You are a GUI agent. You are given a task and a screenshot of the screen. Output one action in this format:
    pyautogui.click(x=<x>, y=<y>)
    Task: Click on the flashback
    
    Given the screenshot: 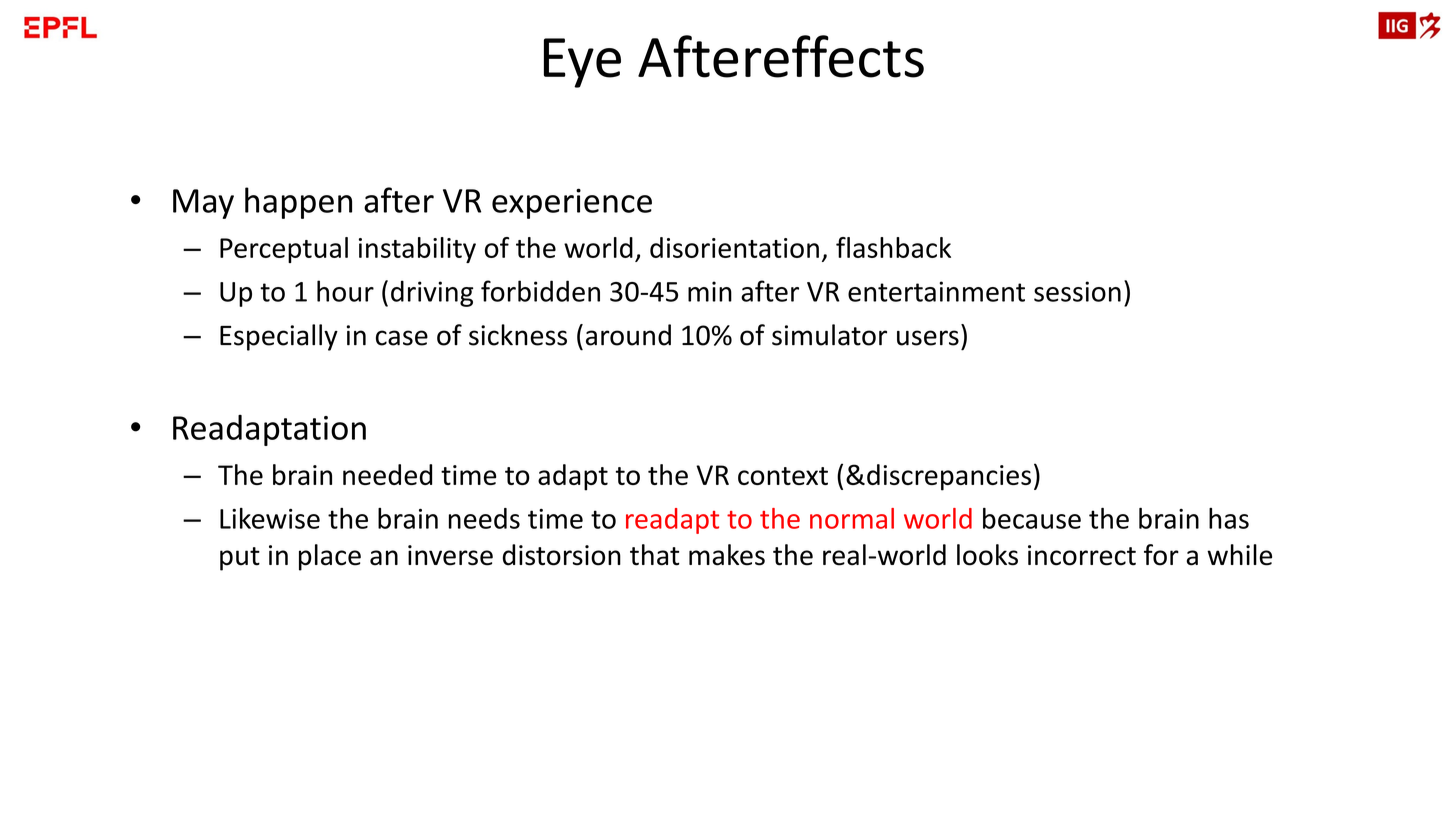 What is the action you would take?
    pyautogui.click(x=893, y=247)
